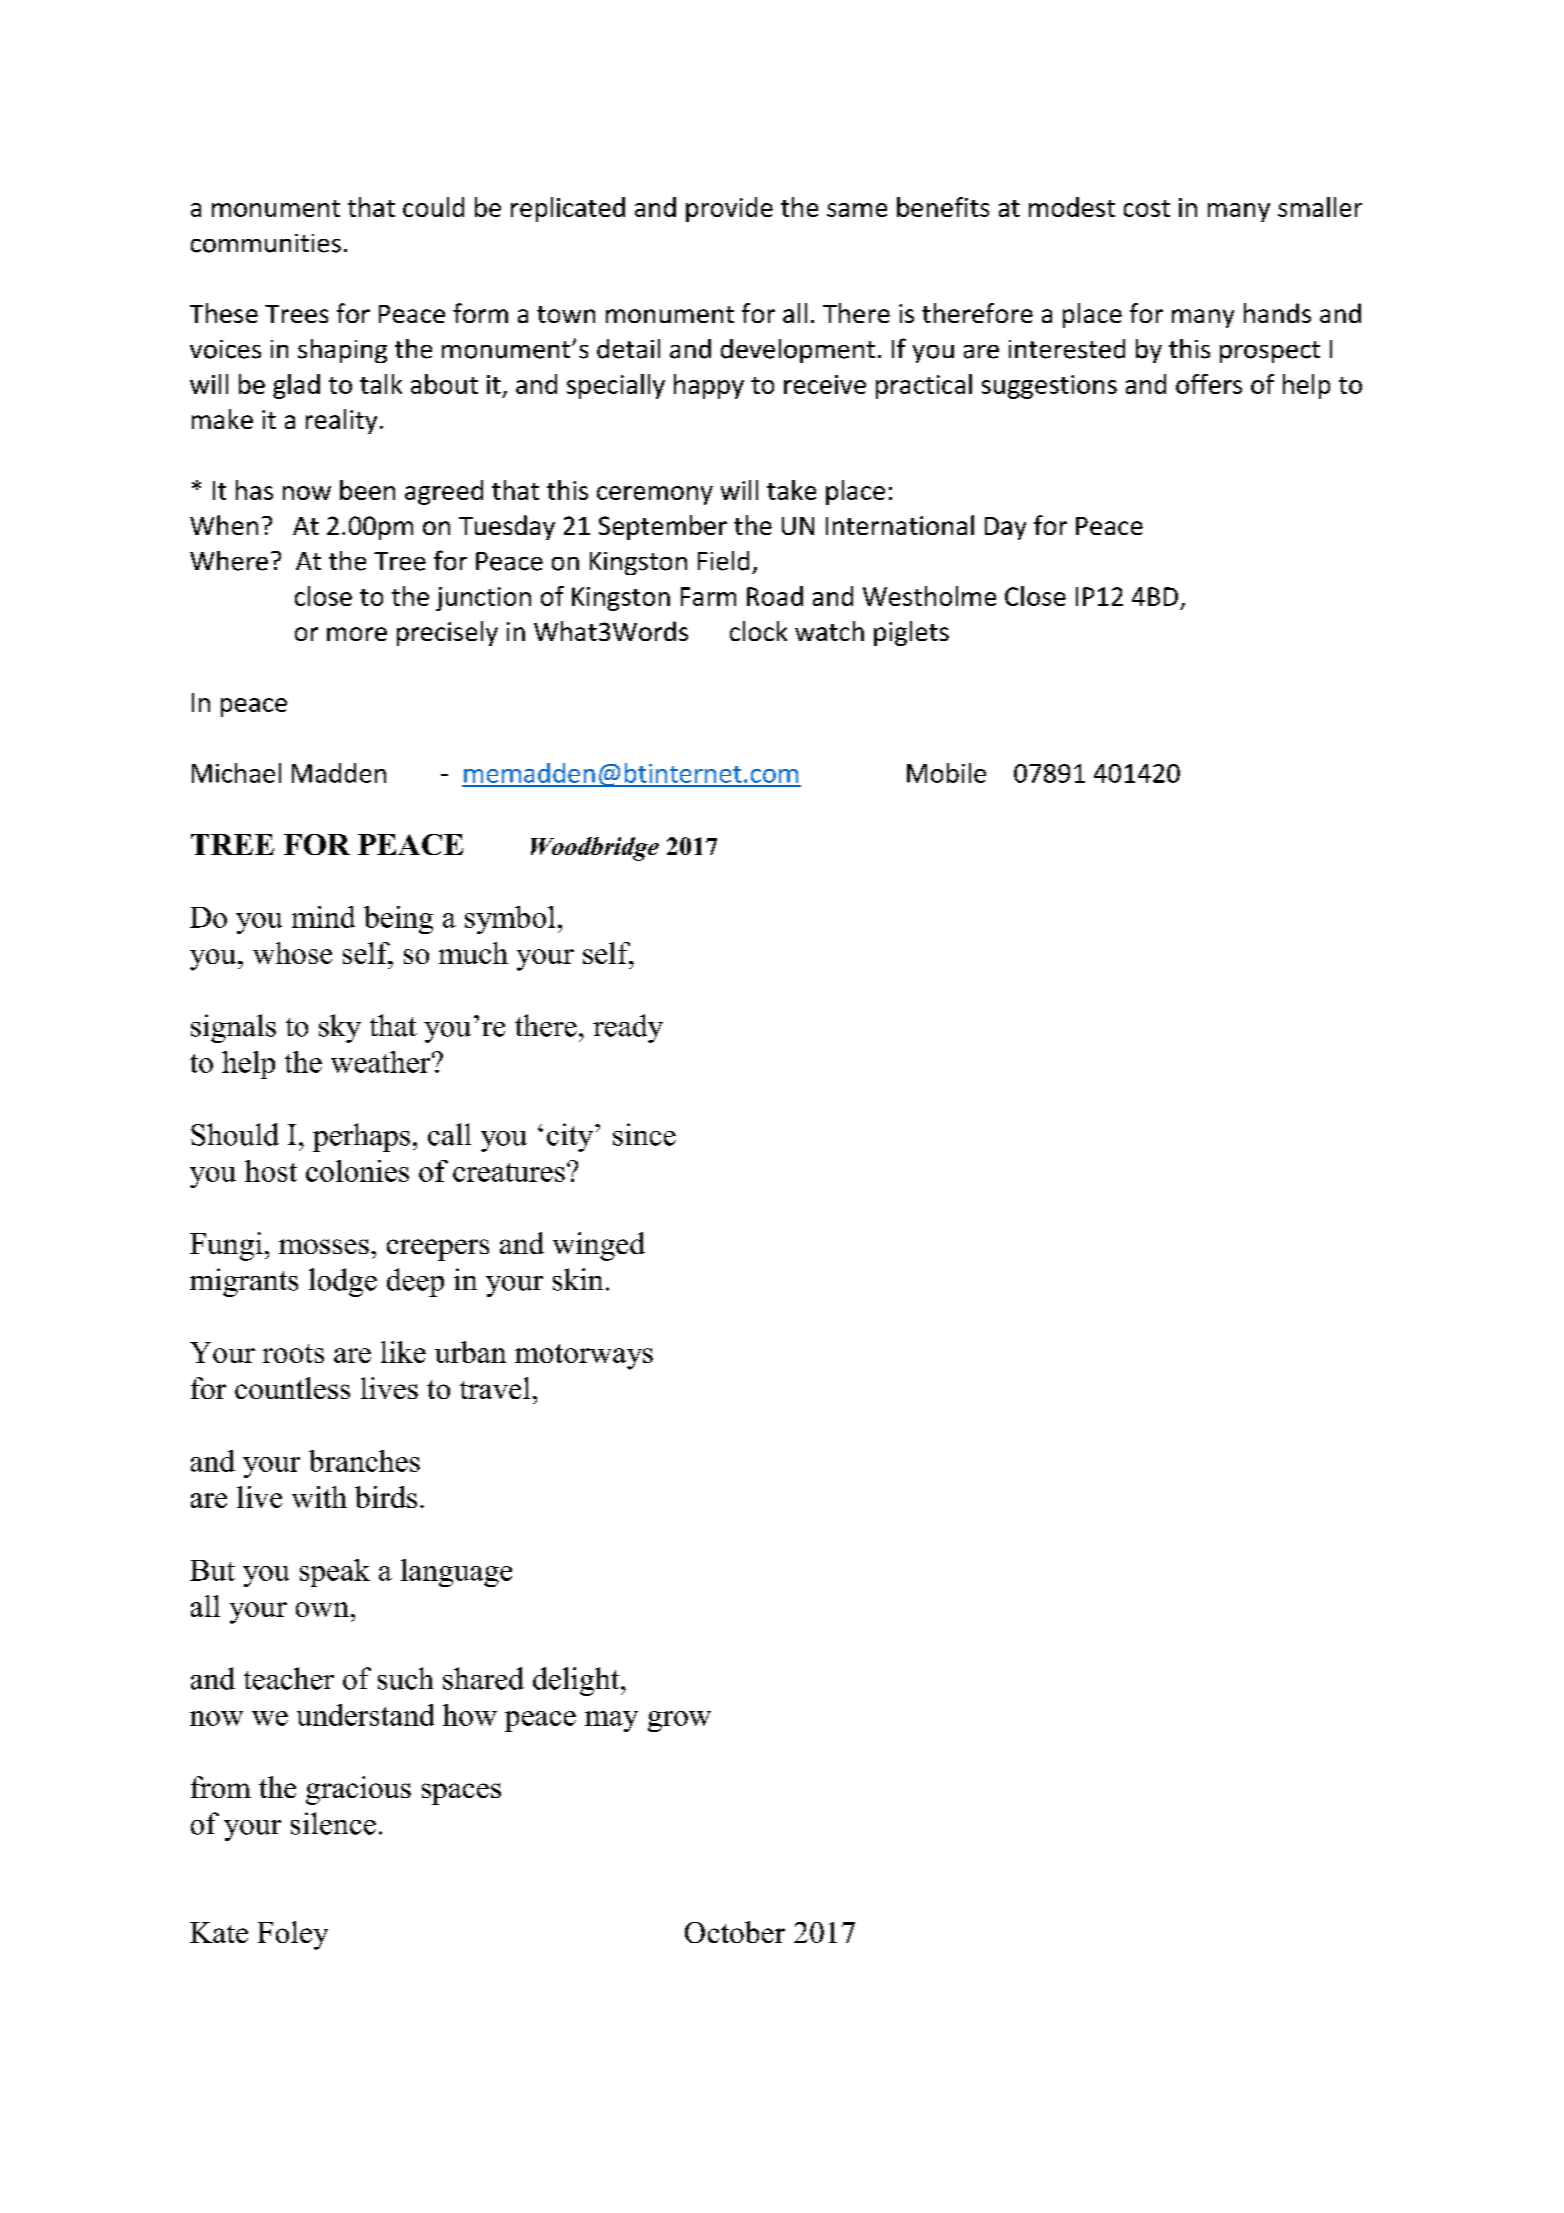  What do you see at coordinates (340, 1028) in the screenshot?
I see `sky` at bounding box center [340, 1028].
